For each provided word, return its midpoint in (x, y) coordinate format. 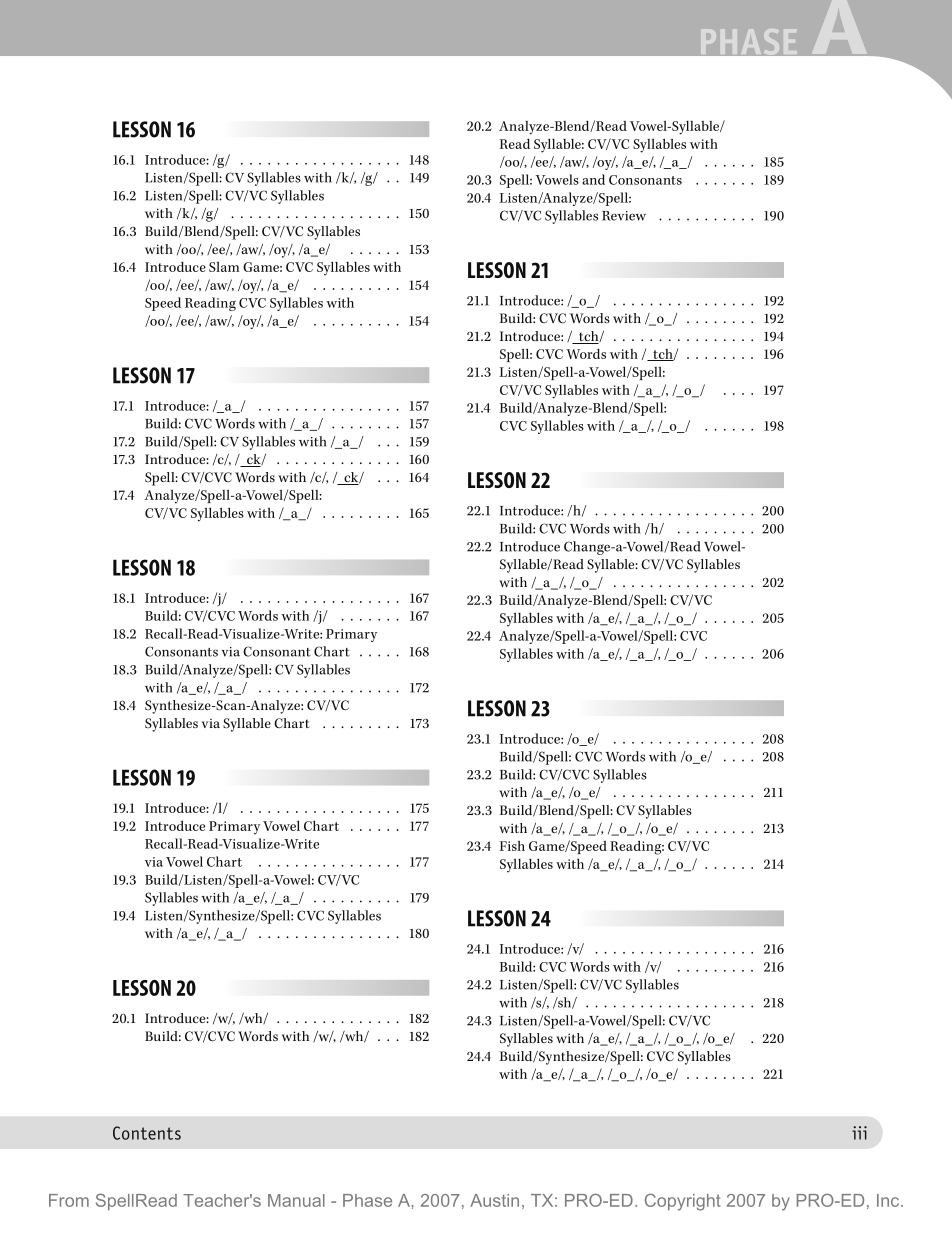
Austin (494, 1200)
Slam (224, 267)
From (69, 1200)
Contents (147, 1133)
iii (859, 1133)
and (593, 179)
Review (624, 216)
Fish (512, 846)
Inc (889, 1200)
